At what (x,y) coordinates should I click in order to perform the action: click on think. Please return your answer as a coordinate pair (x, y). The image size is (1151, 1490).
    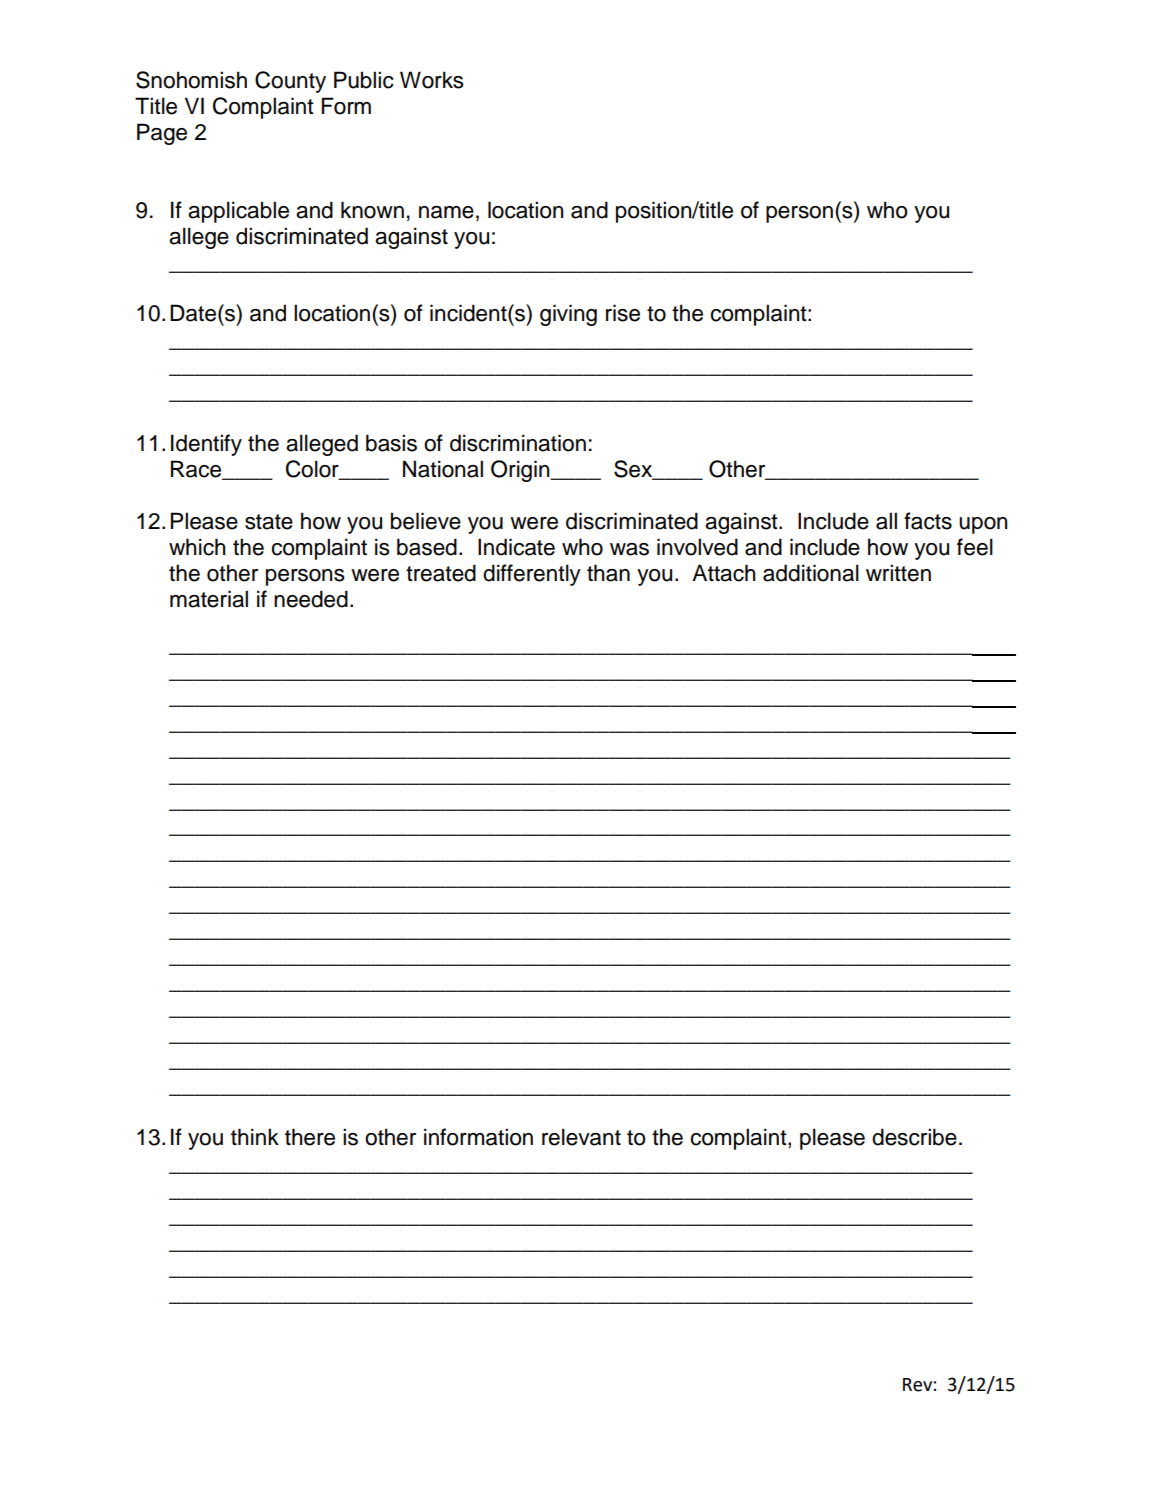
    Looking at the image, I should click on (255, 1136).
